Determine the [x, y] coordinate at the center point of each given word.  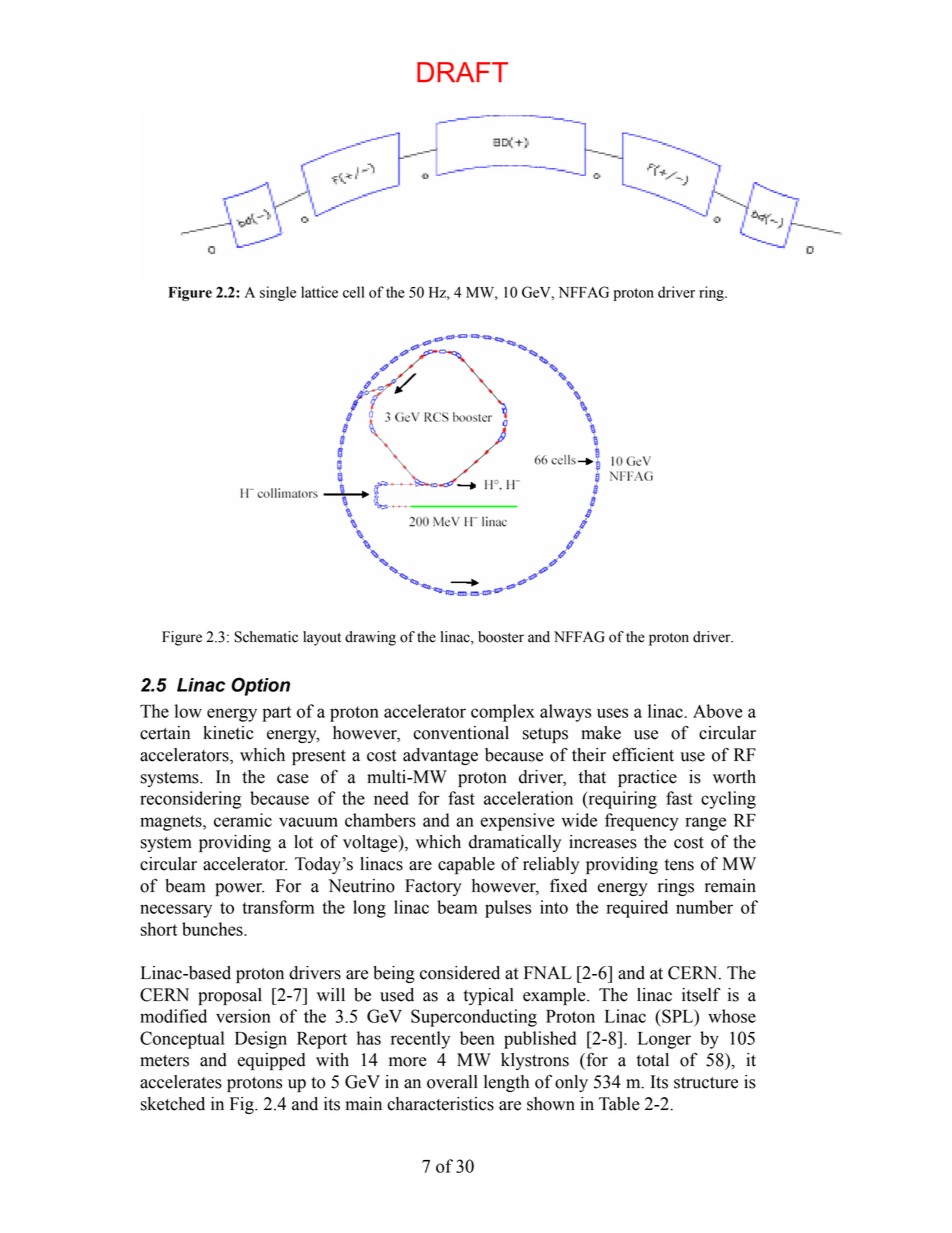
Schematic [266, 637]
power [239, 889]
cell [353, 292]
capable [466, 865]
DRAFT [462, 72]
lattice [319, 292]
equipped [271, 1061]
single [278, 293]
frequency [642, 822]
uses [612, 713]
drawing [370, 638]
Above [718, 711]
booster [501, 637]
